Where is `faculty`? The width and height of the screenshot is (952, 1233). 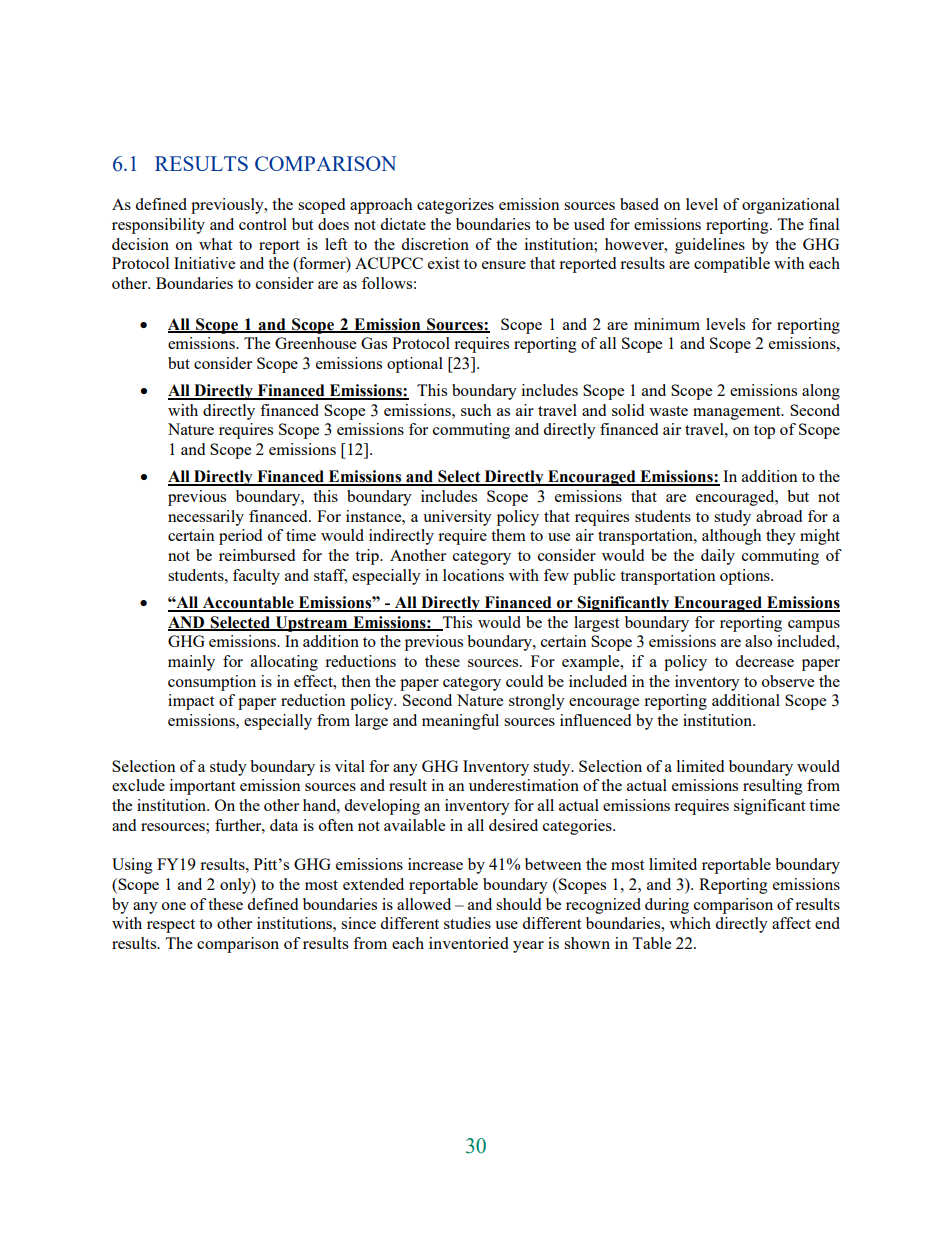
faculty is located at coordinates (256, 577).
